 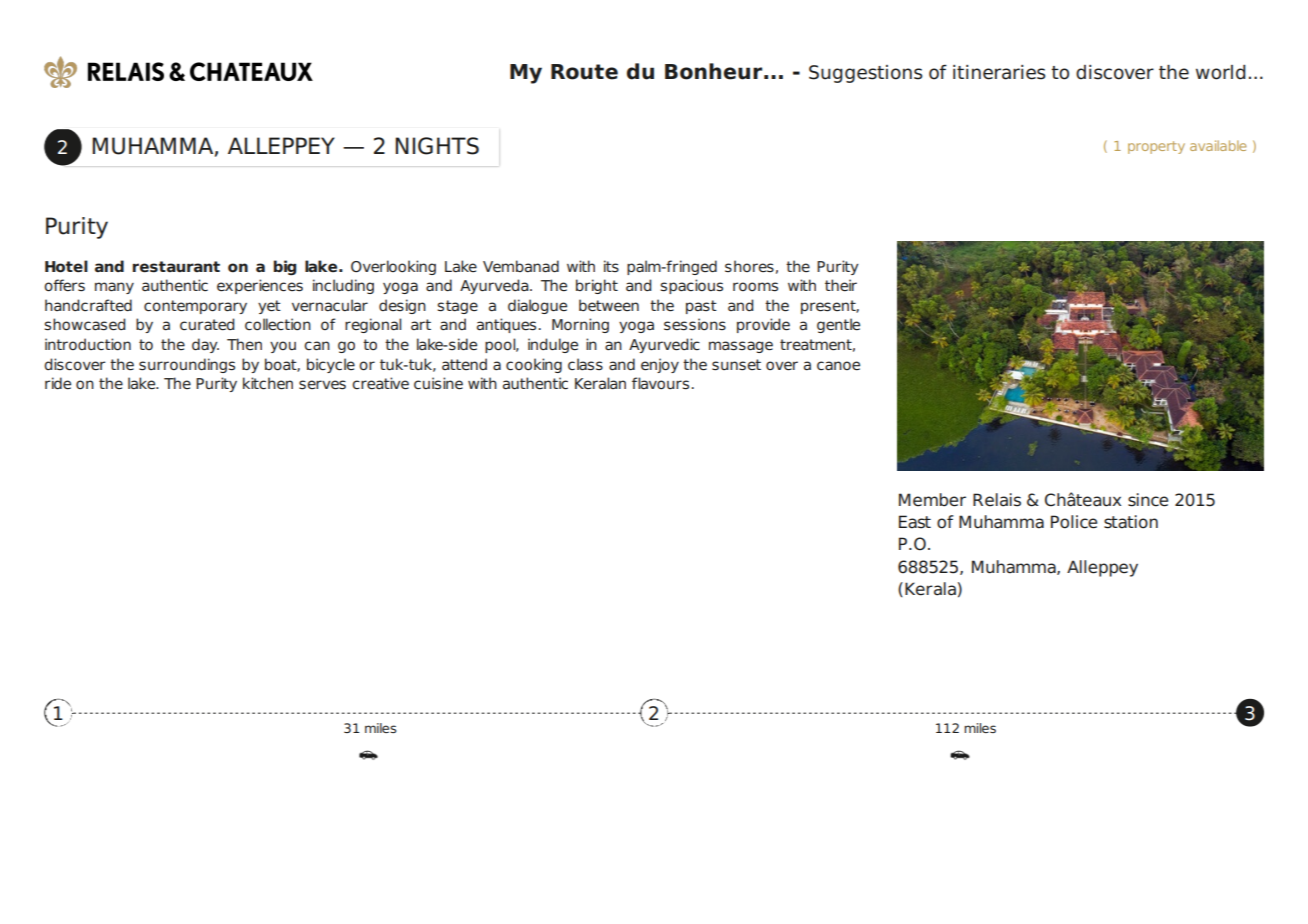 What do you see at coordinates (741, 347) in the page?
I see `massage` at bounding box center [741, 347].
